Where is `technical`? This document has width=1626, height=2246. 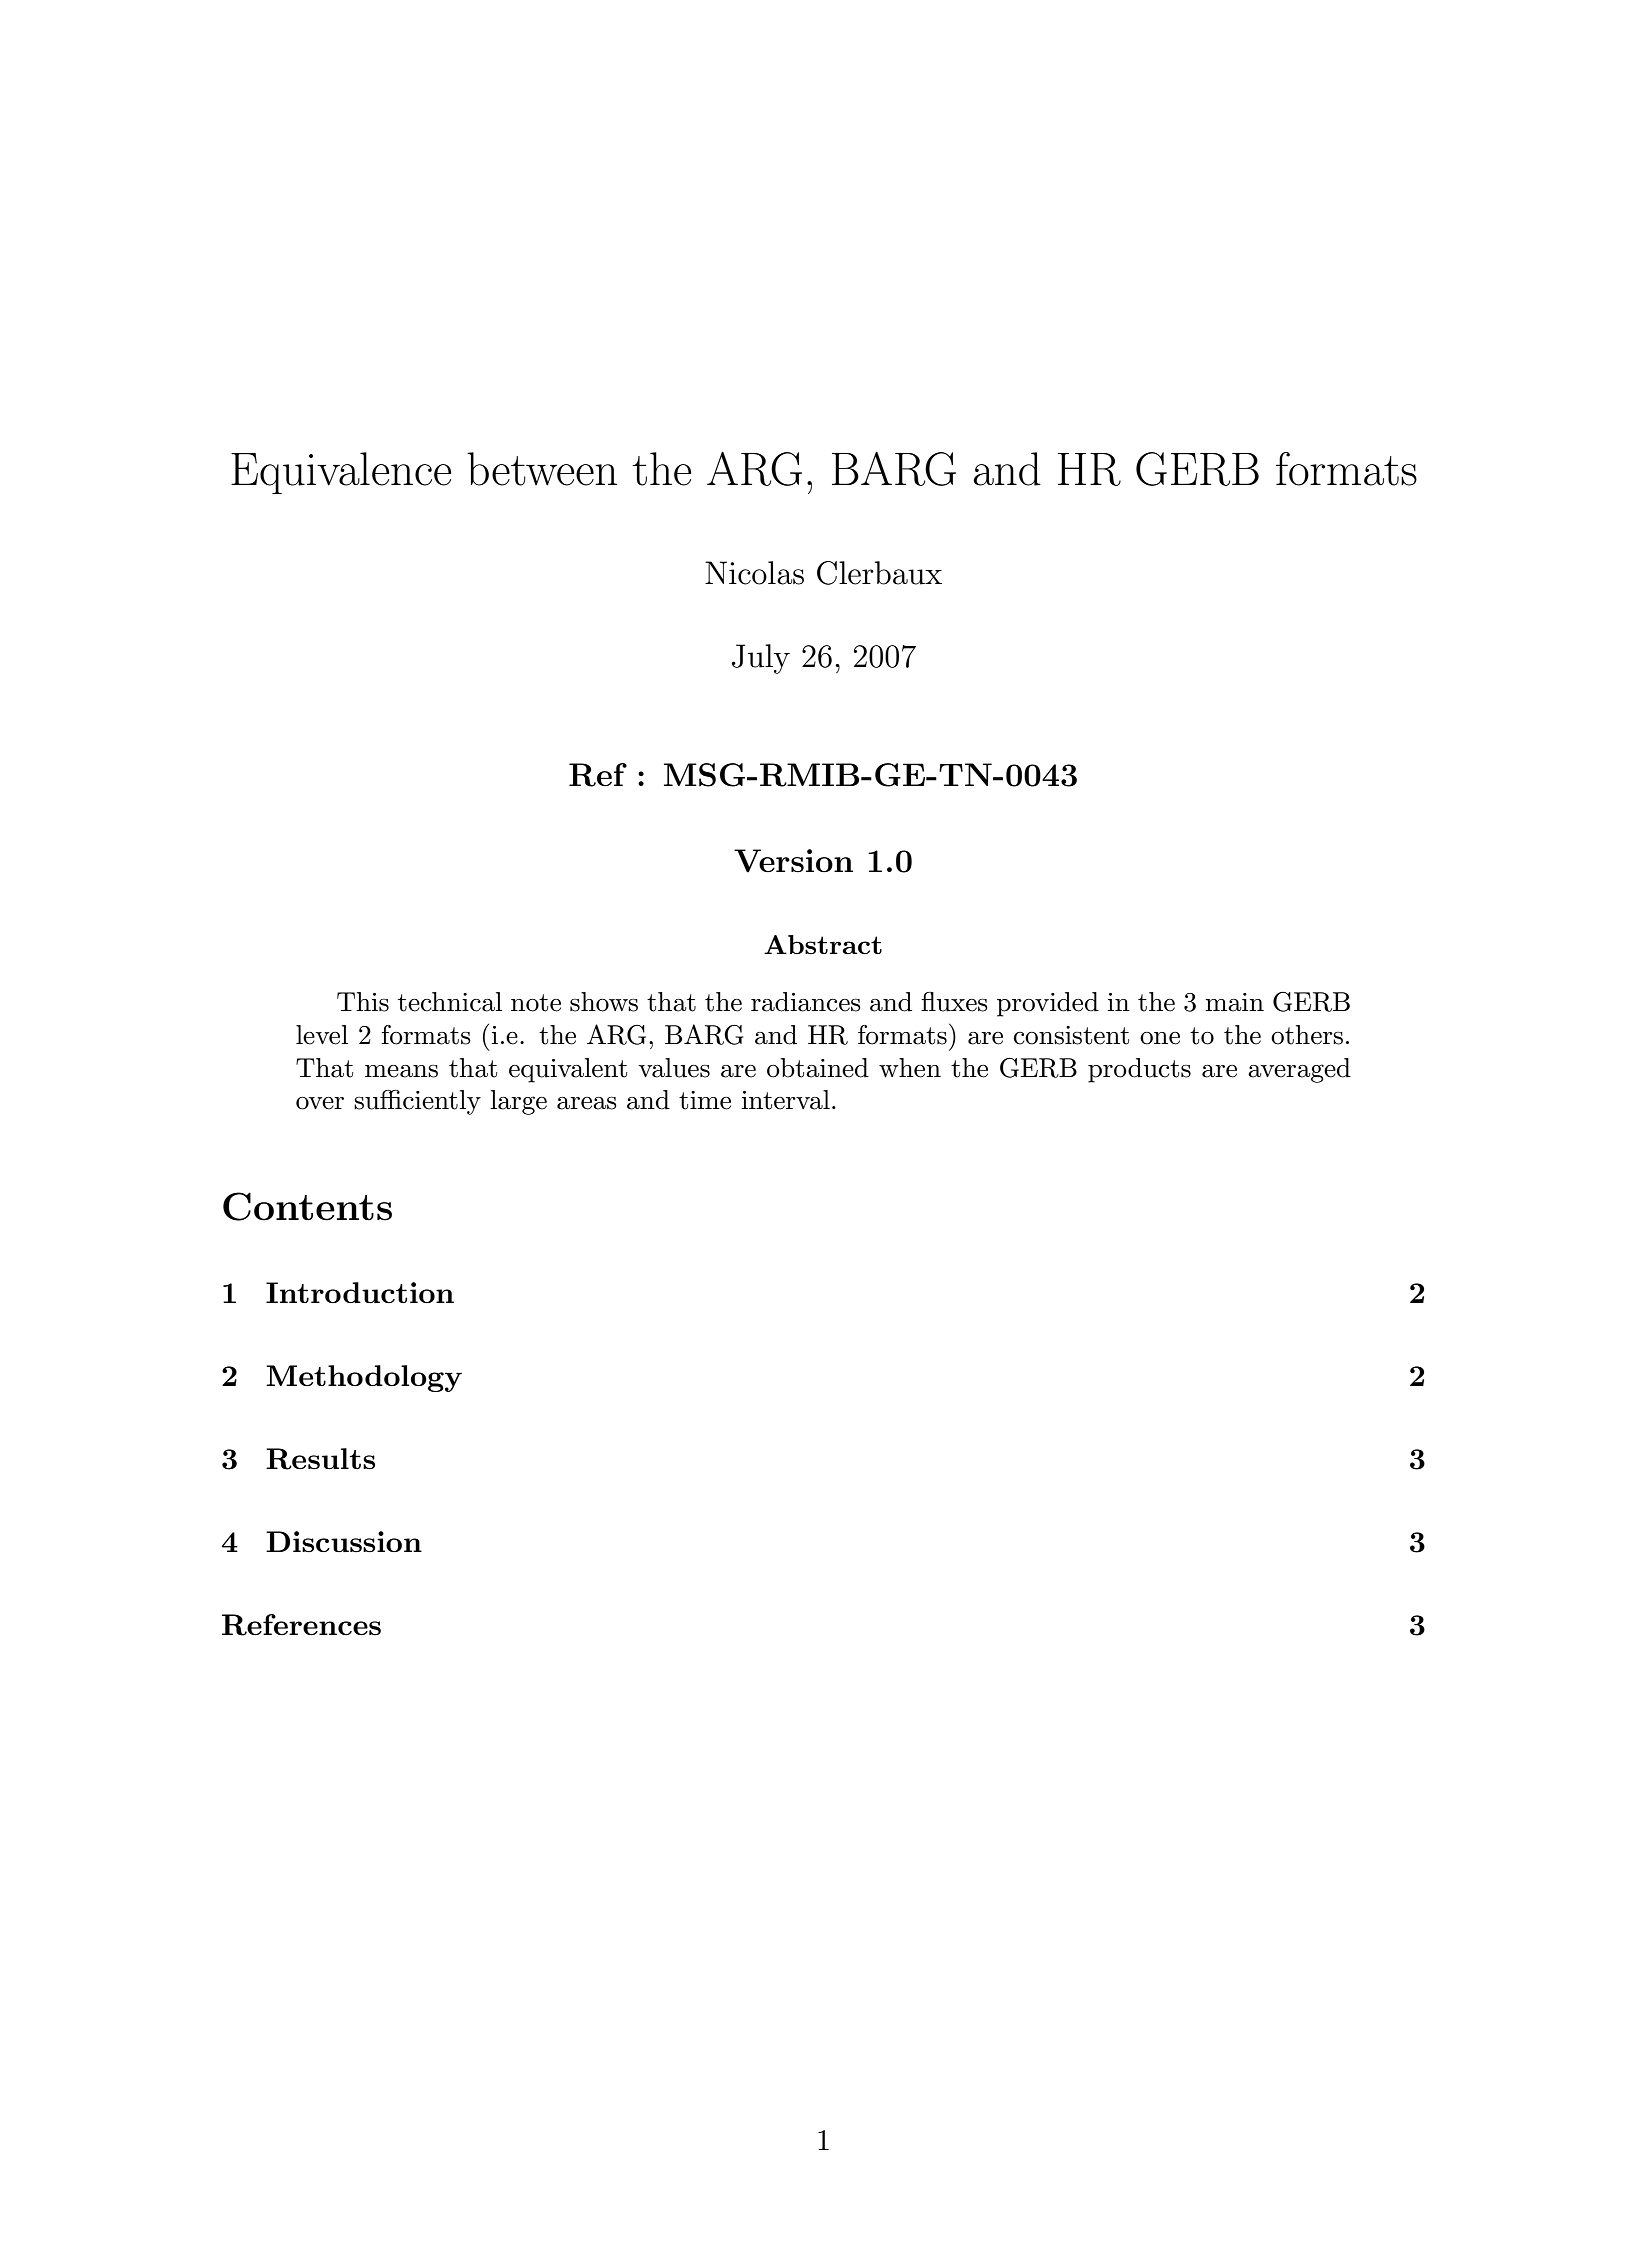 technical is located at coordinates (450, 1002).
